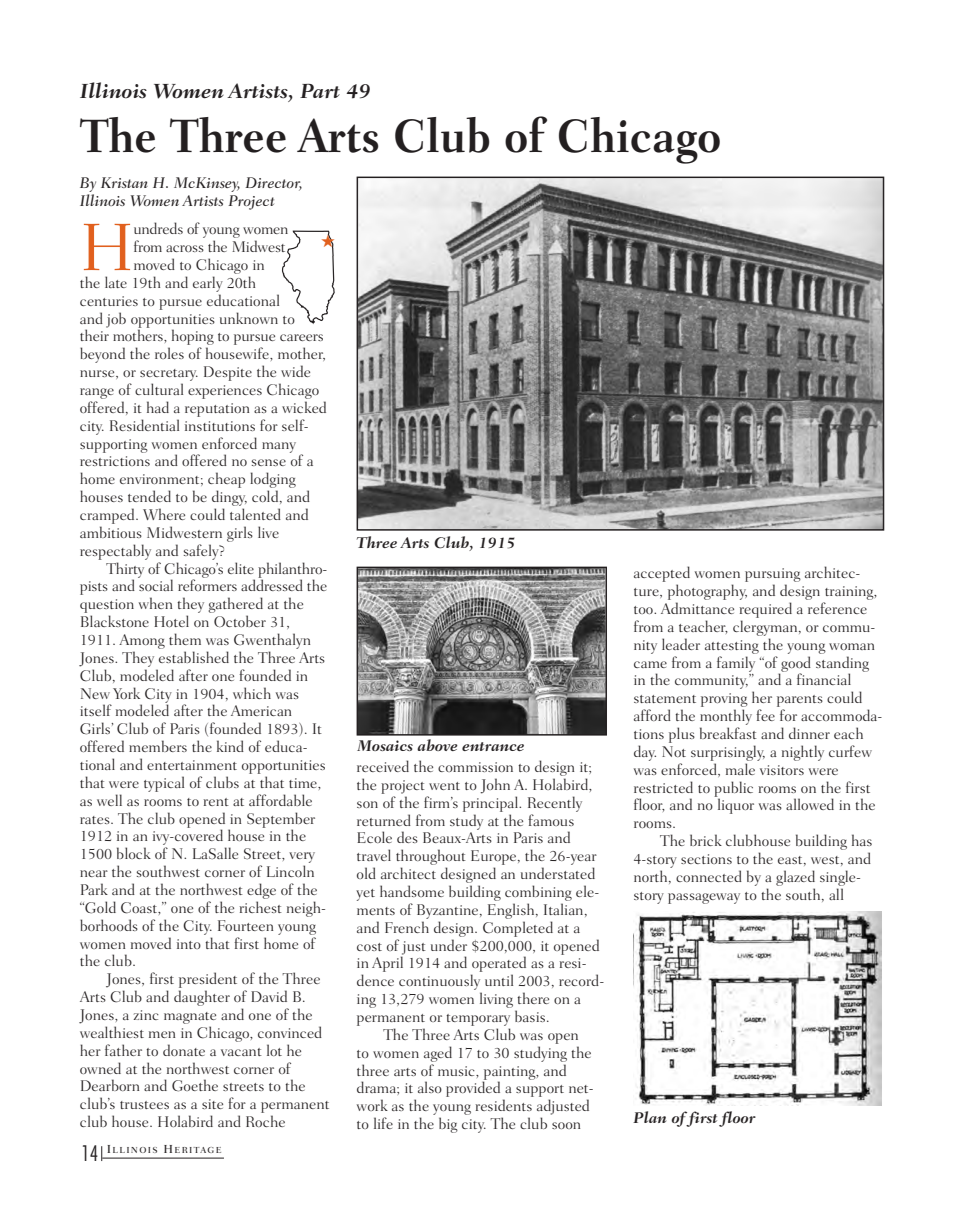 The image size is (964, 1232). Describe the element at coordinates (473, 1089) in the screenshot. I see `provided` at that location.
